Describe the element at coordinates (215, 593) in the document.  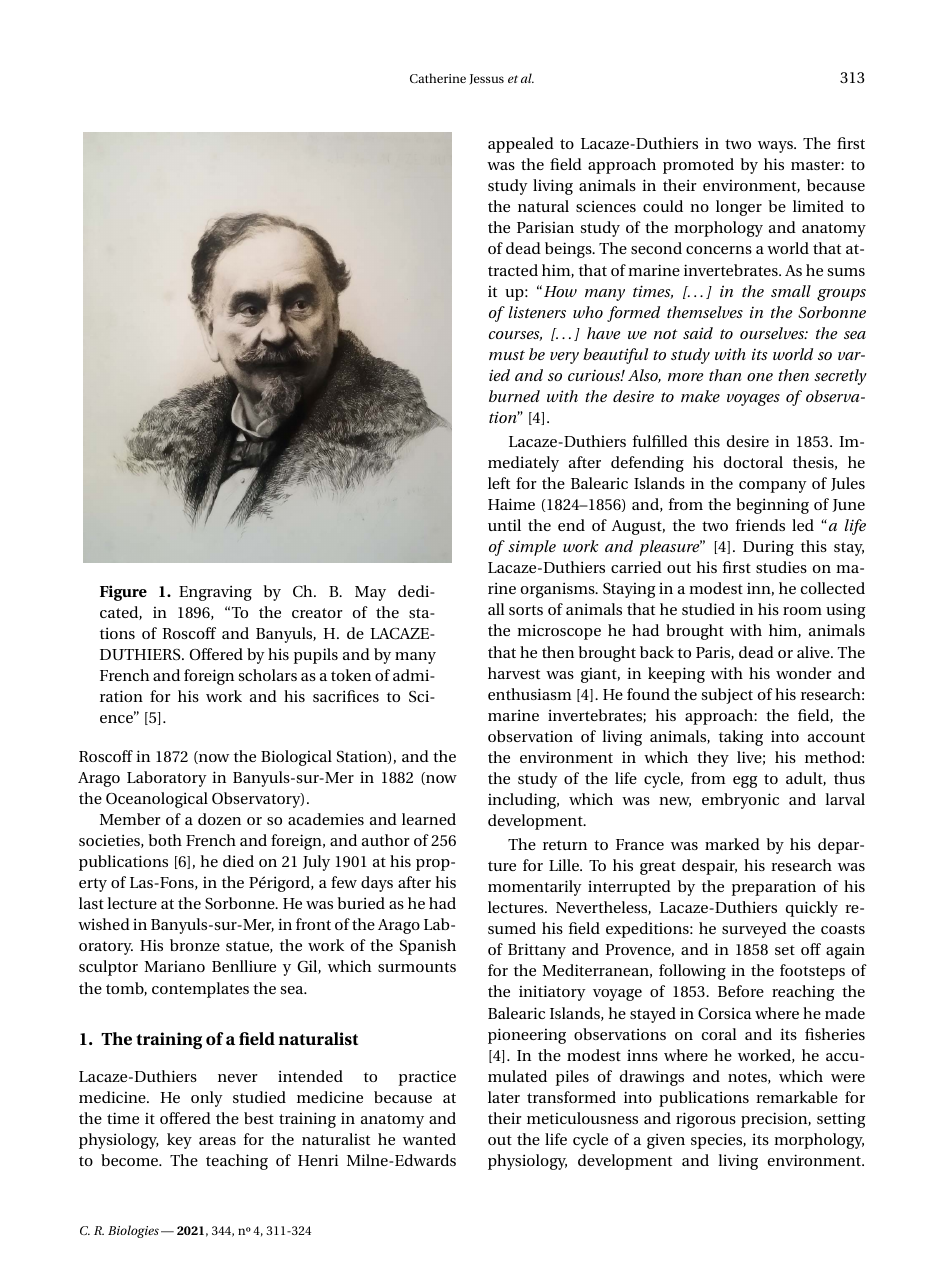
I see `Engraving` at that location.
